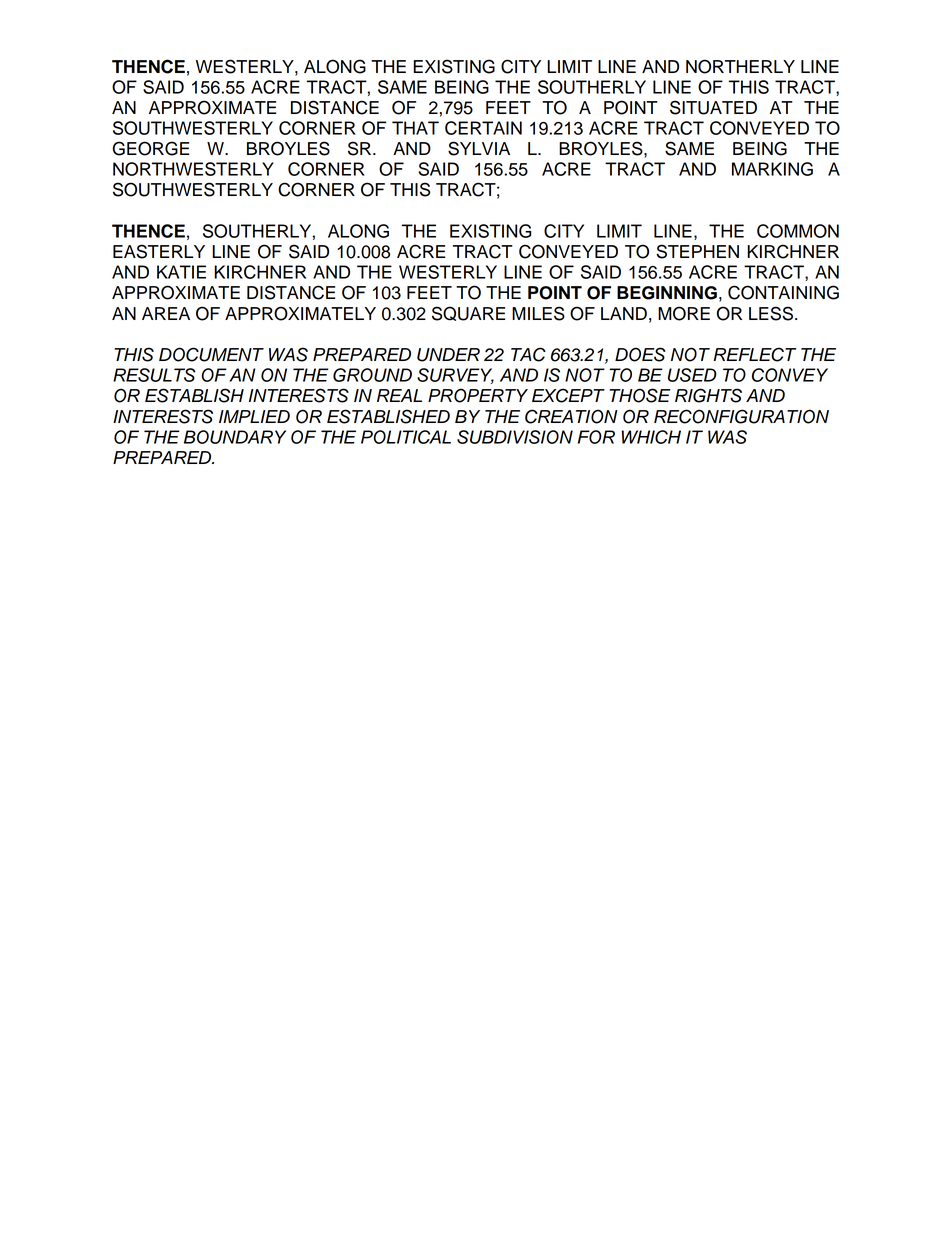 The height and width of the document is (1233, 952). What do you see at coordinates (468, 313) in the document?
I see `SQUARE` at bounding box center [468, 313].
